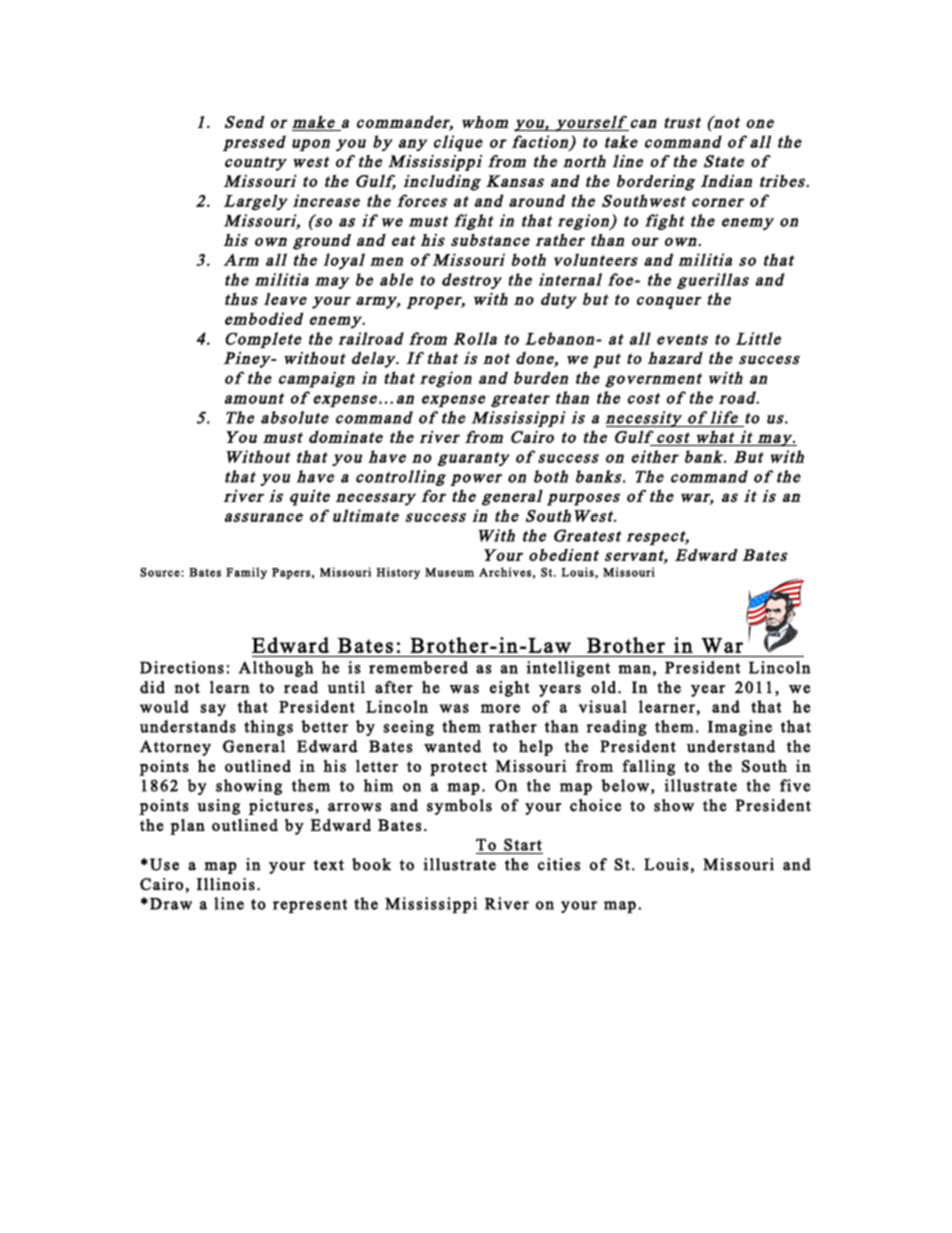  I want to click on Family, so click(246, 573).
